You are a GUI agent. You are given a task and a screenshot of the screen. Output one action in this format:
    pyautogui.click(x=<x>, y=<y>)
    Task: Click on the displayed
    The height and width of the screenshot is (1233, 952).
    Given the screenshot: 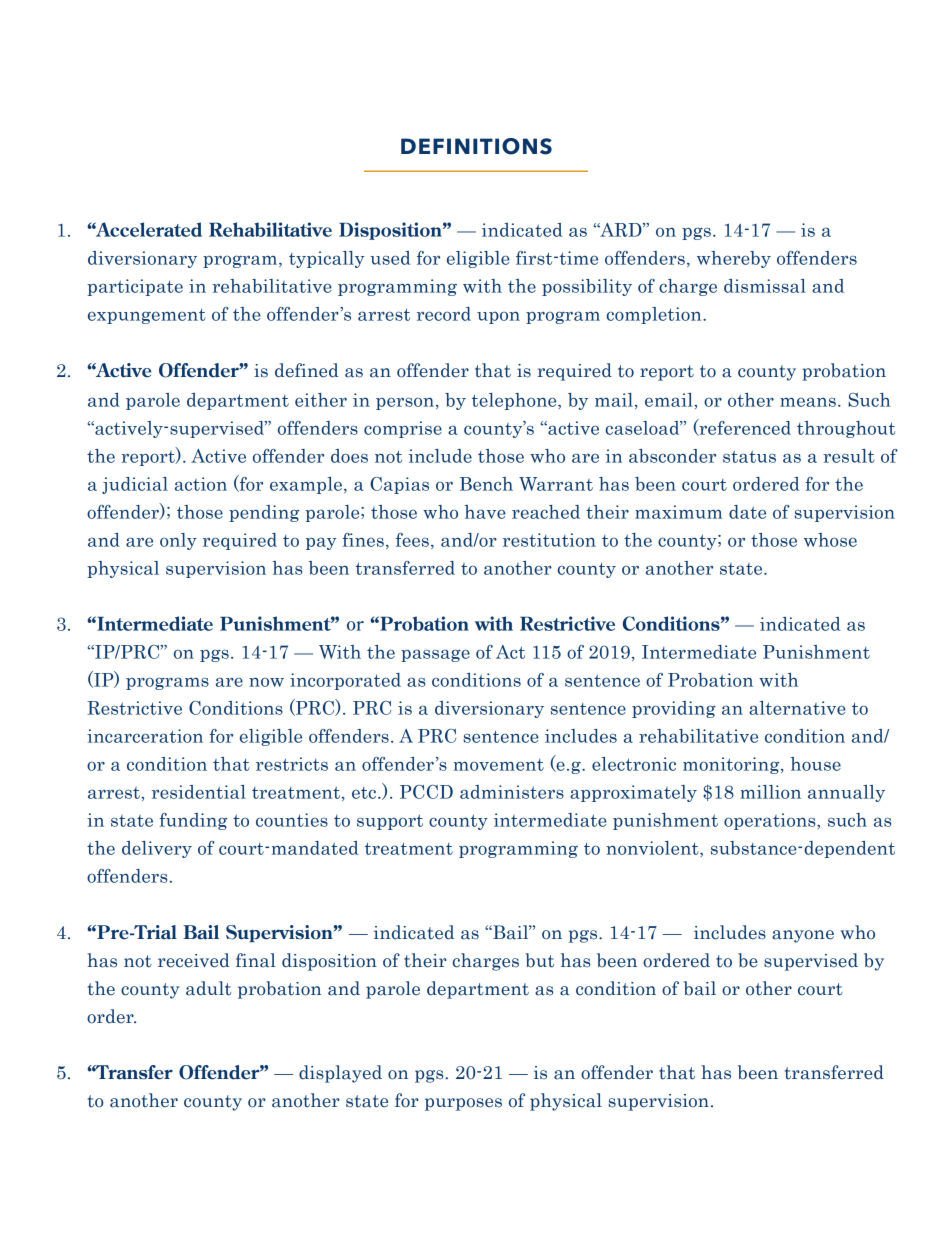 What is the action you would take?
    pyautogui.click(x=340, y=1074)
